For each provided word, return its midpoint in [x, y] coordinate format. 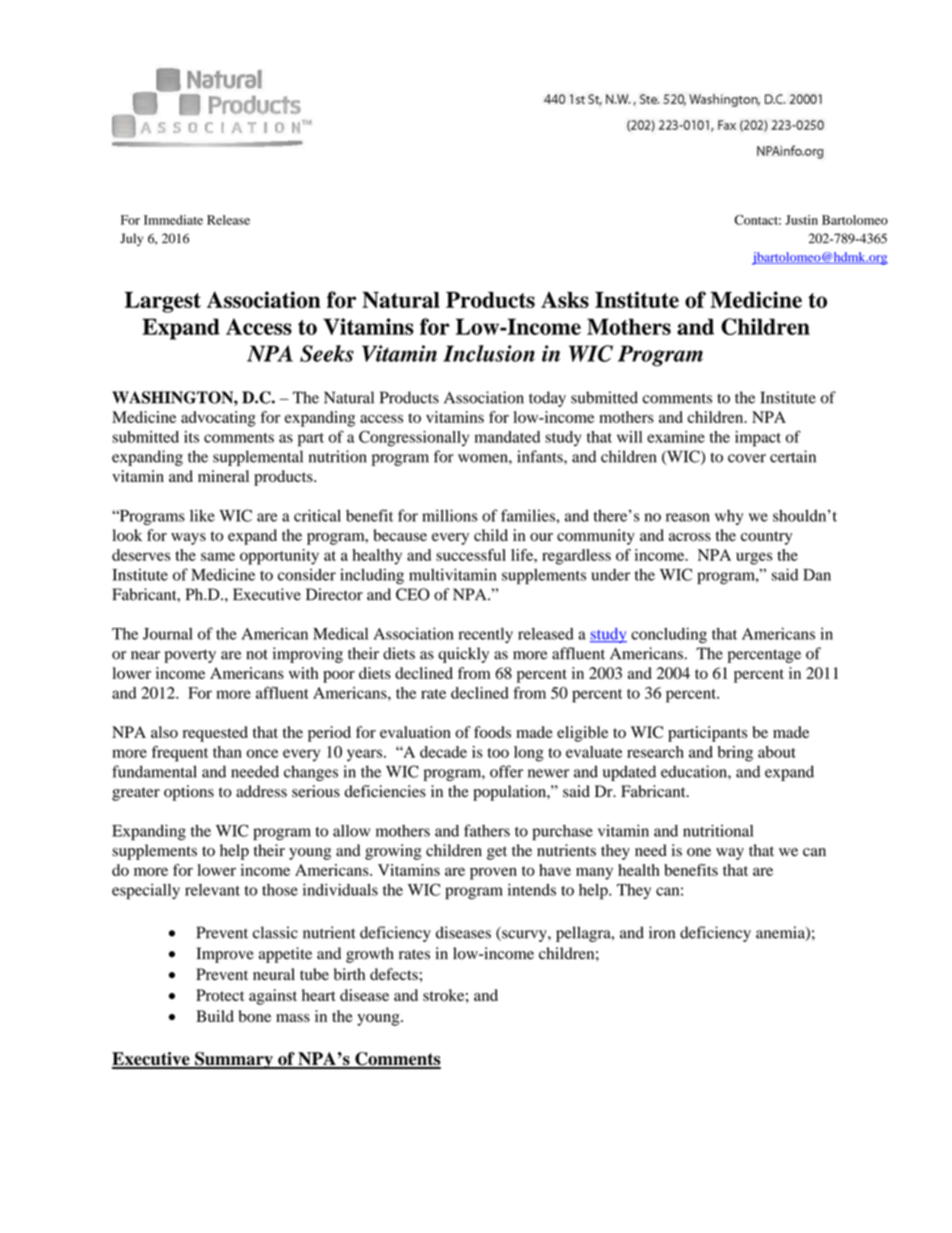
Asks [565, 299]
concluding [669, 635]
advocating [218, 419]
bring [735, 754]
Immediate [173, 220]
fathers [487, 830]
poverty [190, 656]
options [189, 793]
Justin [801, 220]
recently [486, 635]
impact [758, 439]
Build [215, 1016]
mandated [507, 437]
